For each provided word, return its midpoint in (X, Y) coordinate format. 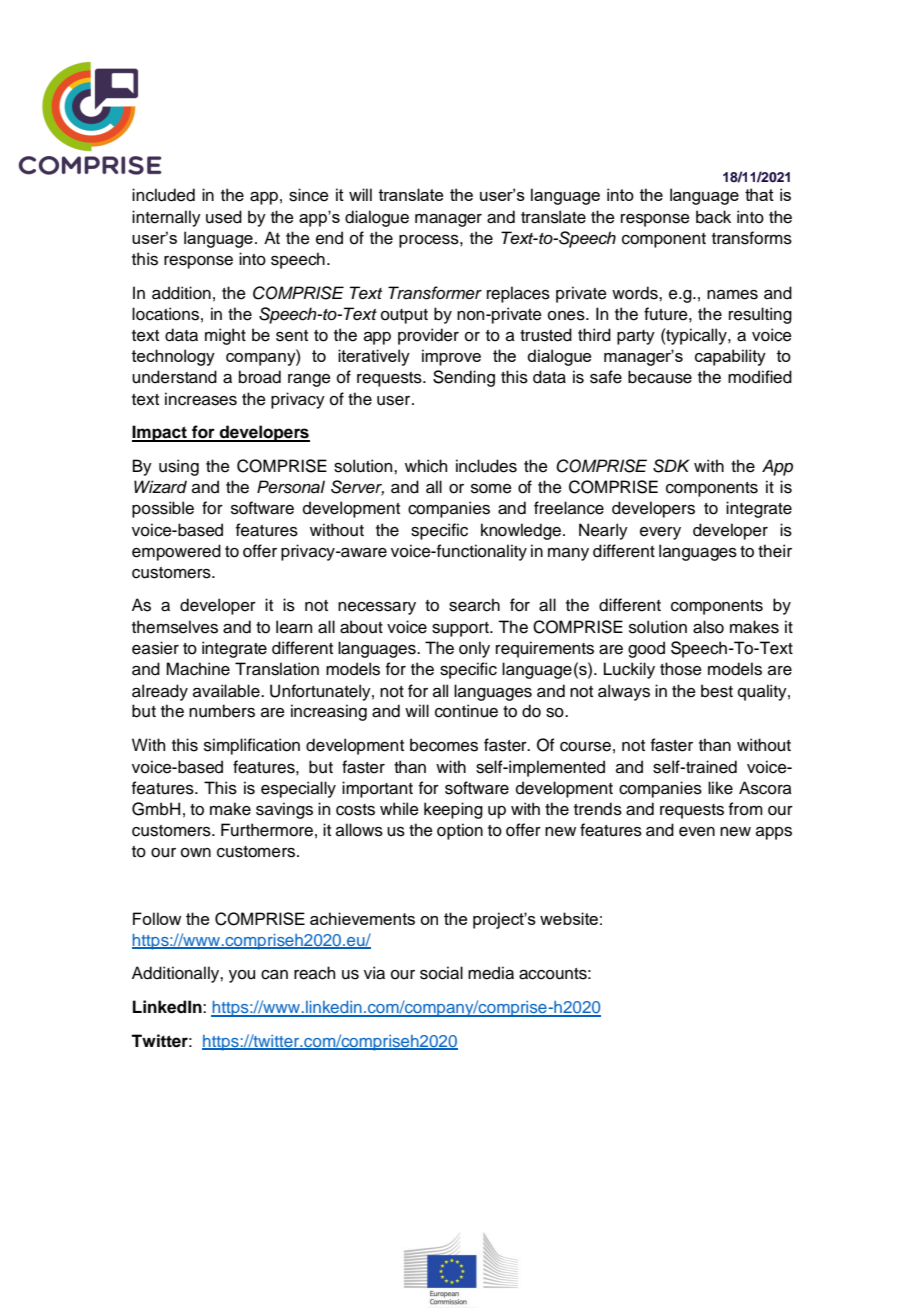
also (708, 627)
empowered (176, 552)
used (224, 217)
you (242, 976)
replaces (518, 294)
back (713, 217)
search (474, 605)
